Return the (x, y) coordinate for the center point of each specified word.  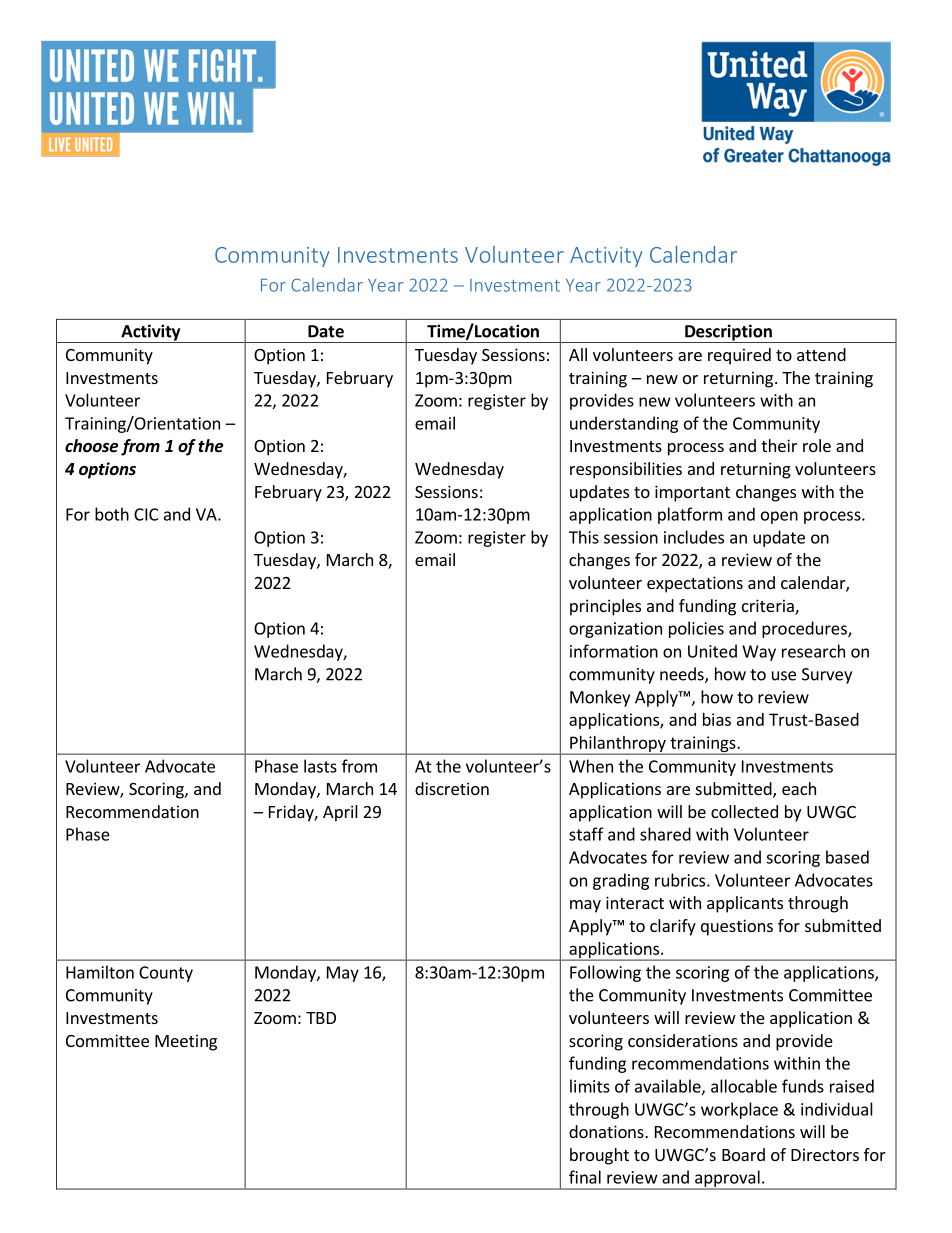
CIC (146, 514)
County (166, 974)
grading (621, 881)
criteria (769, 607)
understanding (624, 424)
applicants (745, 904)
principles (605, 607)
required (739, 356)
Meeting (186, 1042)
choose (91, 446)
